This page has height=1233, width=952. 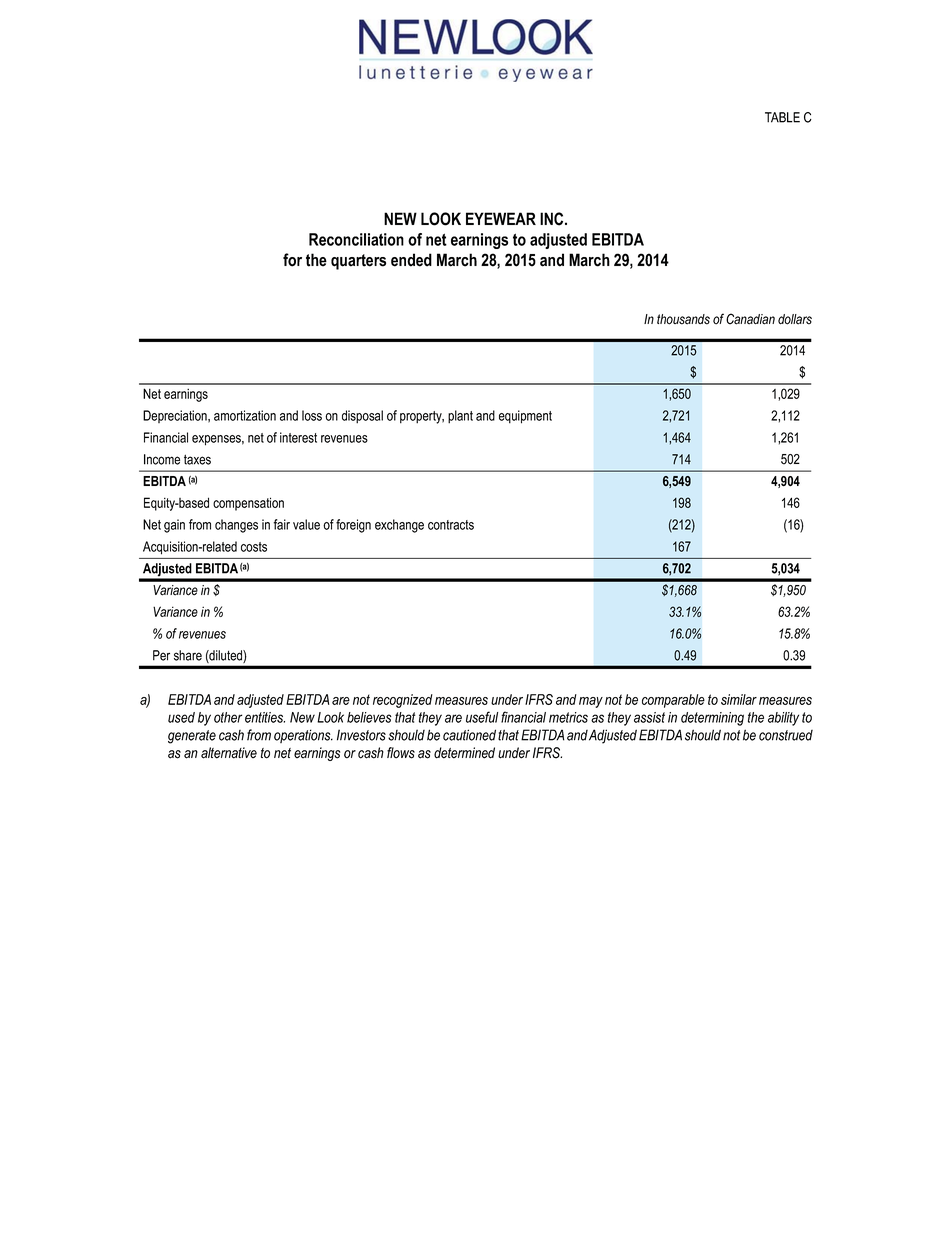 What do you see at coordinates (451, 525) in the page?
I see `contracts` at bounding box center [451, 525].
